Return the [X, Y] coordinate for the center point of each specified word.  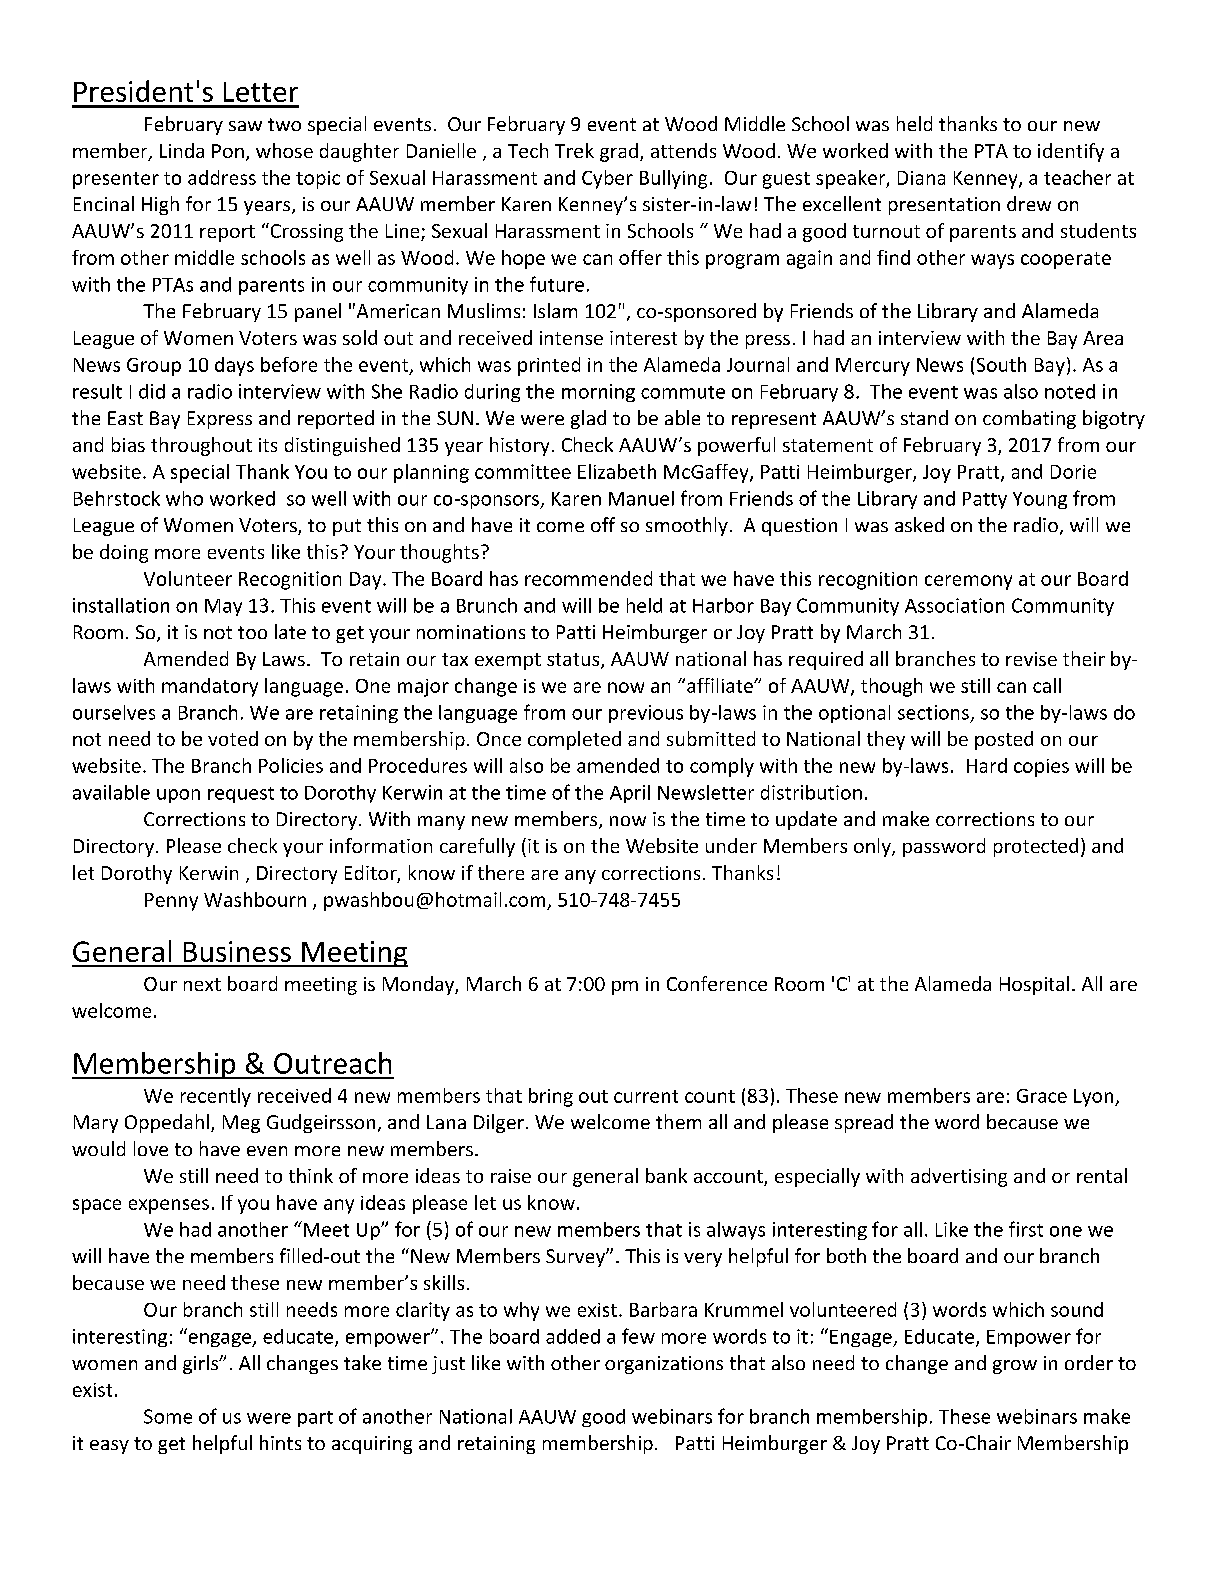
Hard [987, 765]
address [222, 177]
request [241, 795]
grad [619, 152]
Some [168, 1416]
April [630, 794]
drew [1029, 203]
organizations [664, 1365]
